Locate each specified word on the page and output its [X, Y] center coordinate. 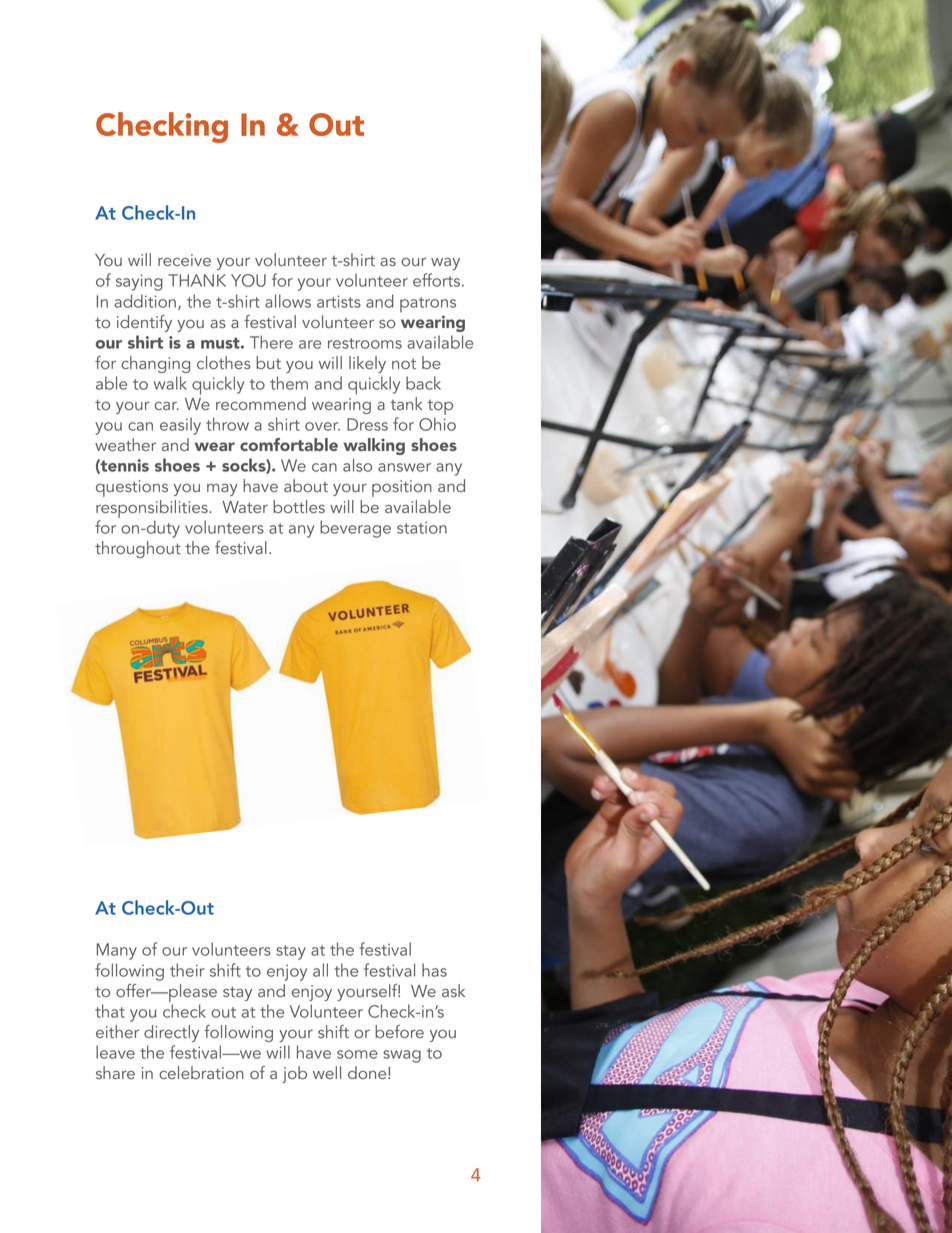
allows [288, 301]
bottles [299, 506]
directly [171, 1033]
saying [139, 282]
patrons [428, 305]
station [422, 528]
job [294, 1074]
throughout [138, 549]
